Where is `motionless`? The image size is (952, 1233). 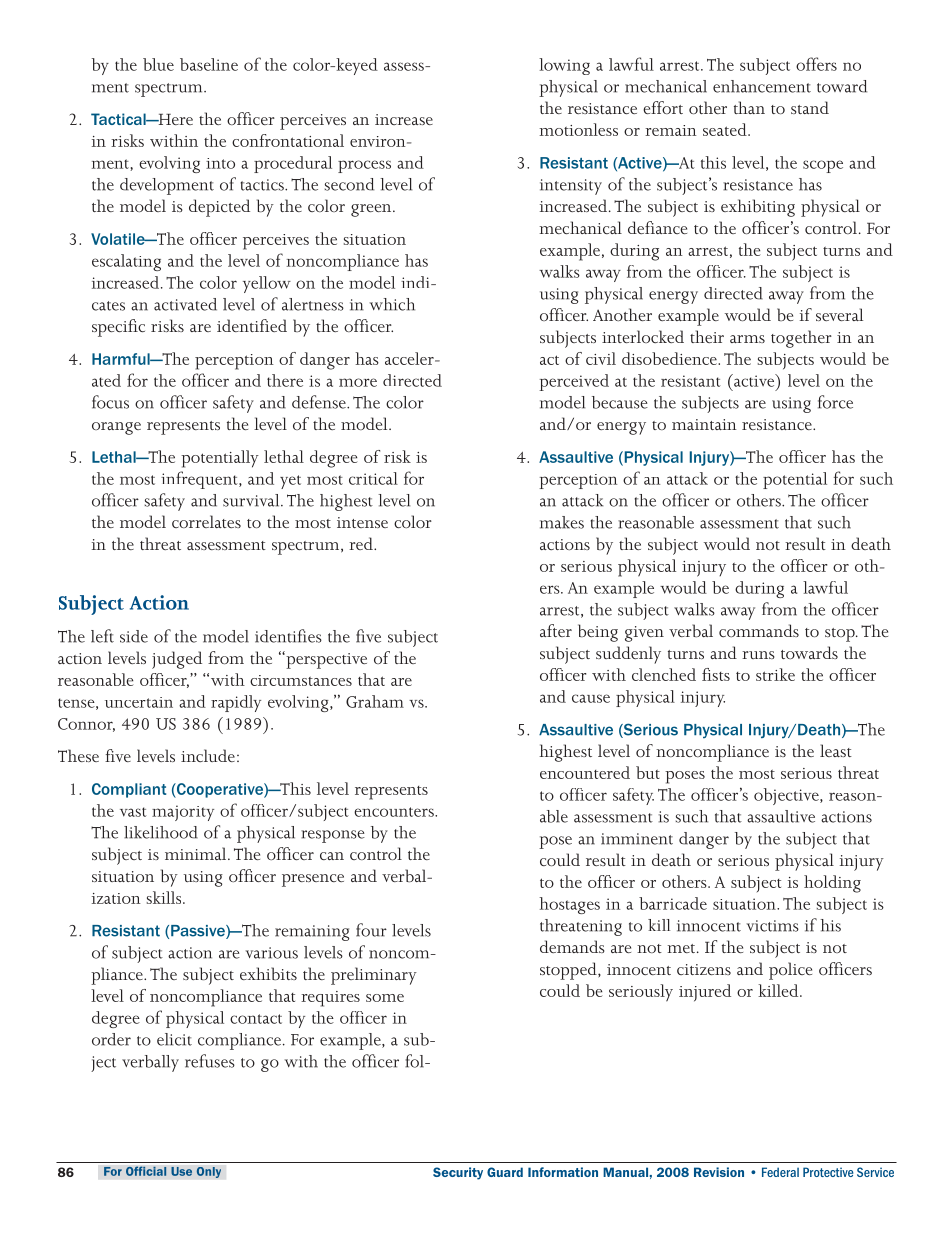
motionless is located at coordinates (578, 129).
